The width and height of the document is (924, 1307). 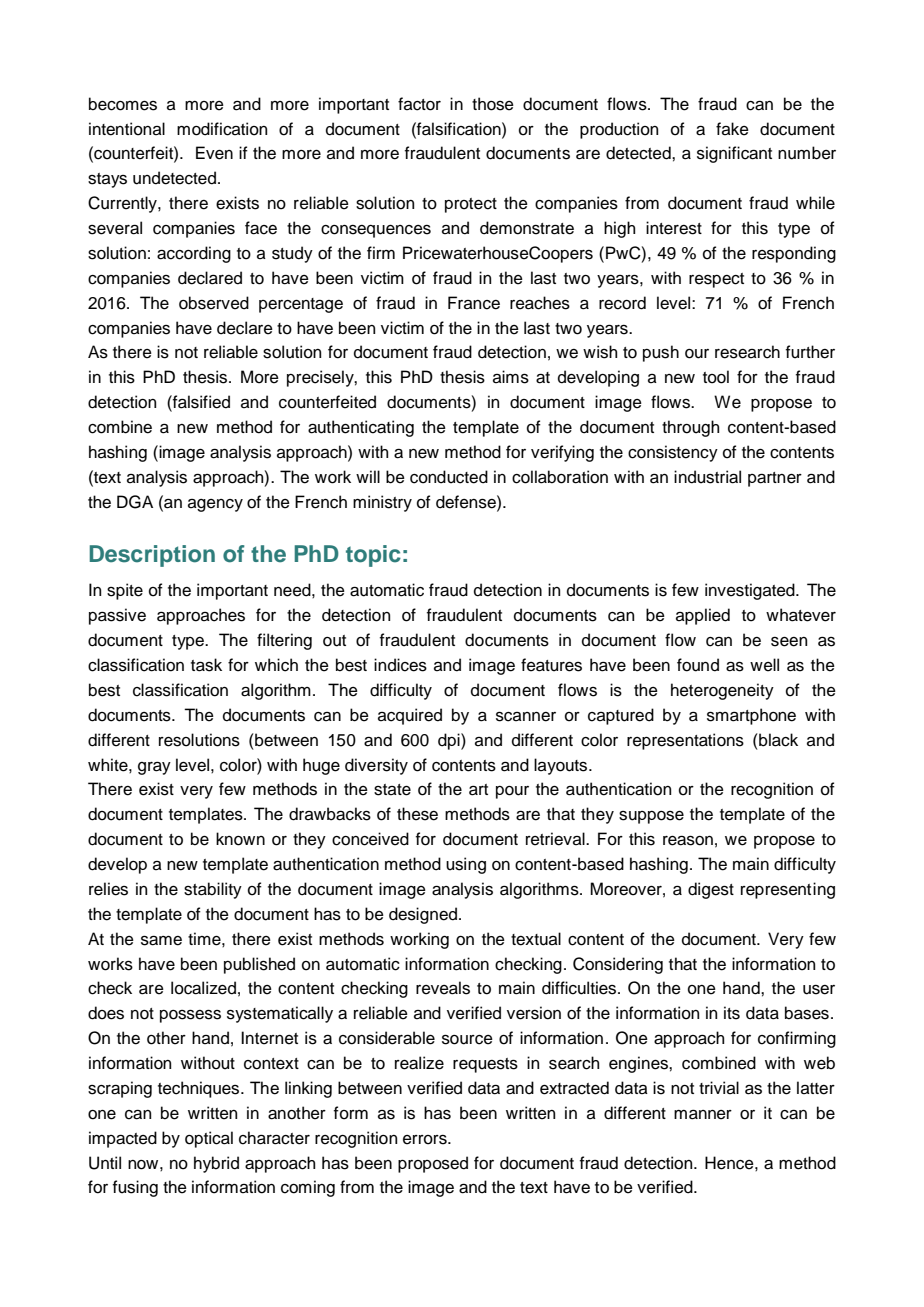 What do you see at coordinates (216, 1164) in the document?
I see `hybrid` at bounding box center [216, 1164].
